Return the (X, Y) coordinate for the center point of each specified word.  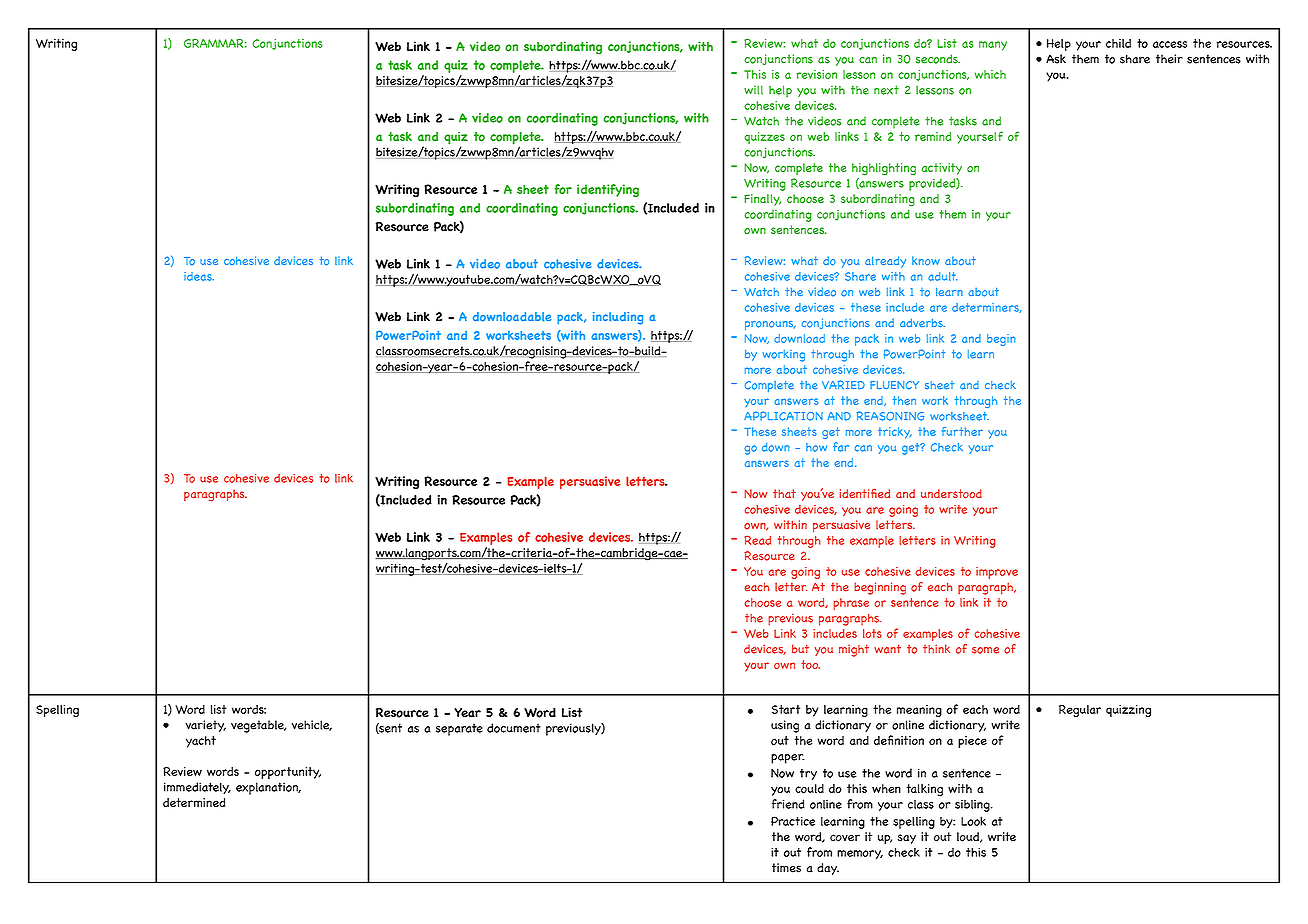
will (753, 90)
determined (194, 802)
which (990, 74)
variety (205, 726)
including (618, 318)
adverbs (922, 323)
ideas (199, 276)
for (563, 189)
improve (997, 573)
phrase (851, 604)
